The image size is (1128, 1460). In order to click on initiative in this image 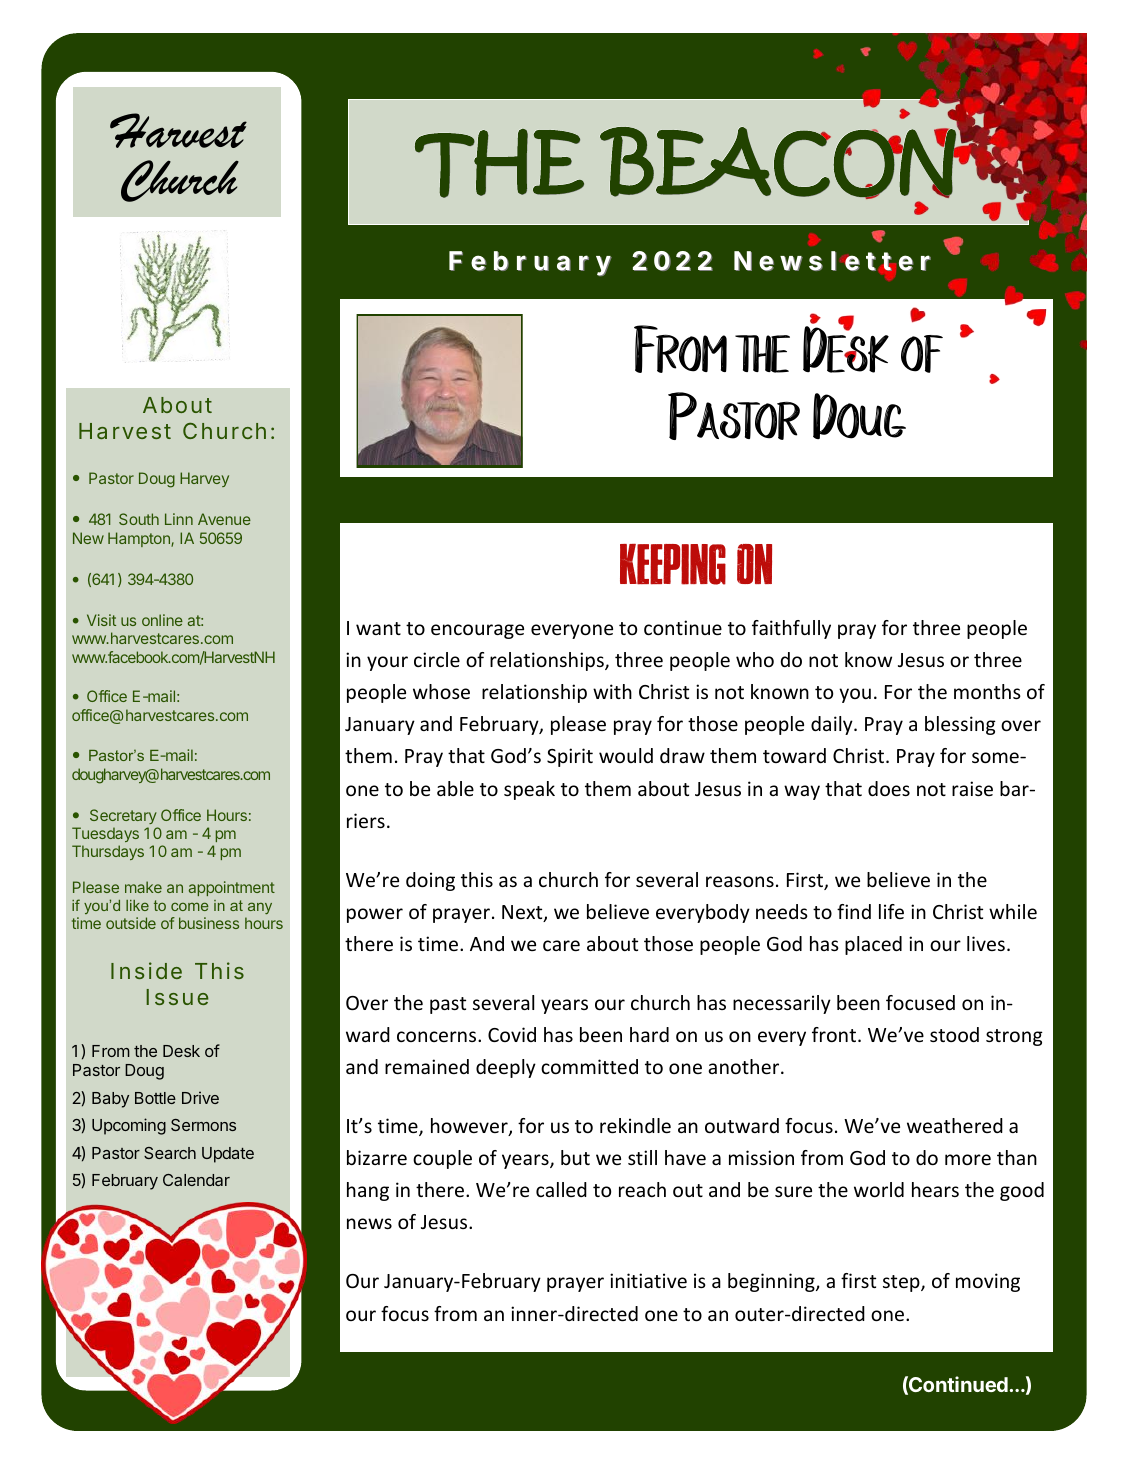, I will do `click(648, 1280)`.
